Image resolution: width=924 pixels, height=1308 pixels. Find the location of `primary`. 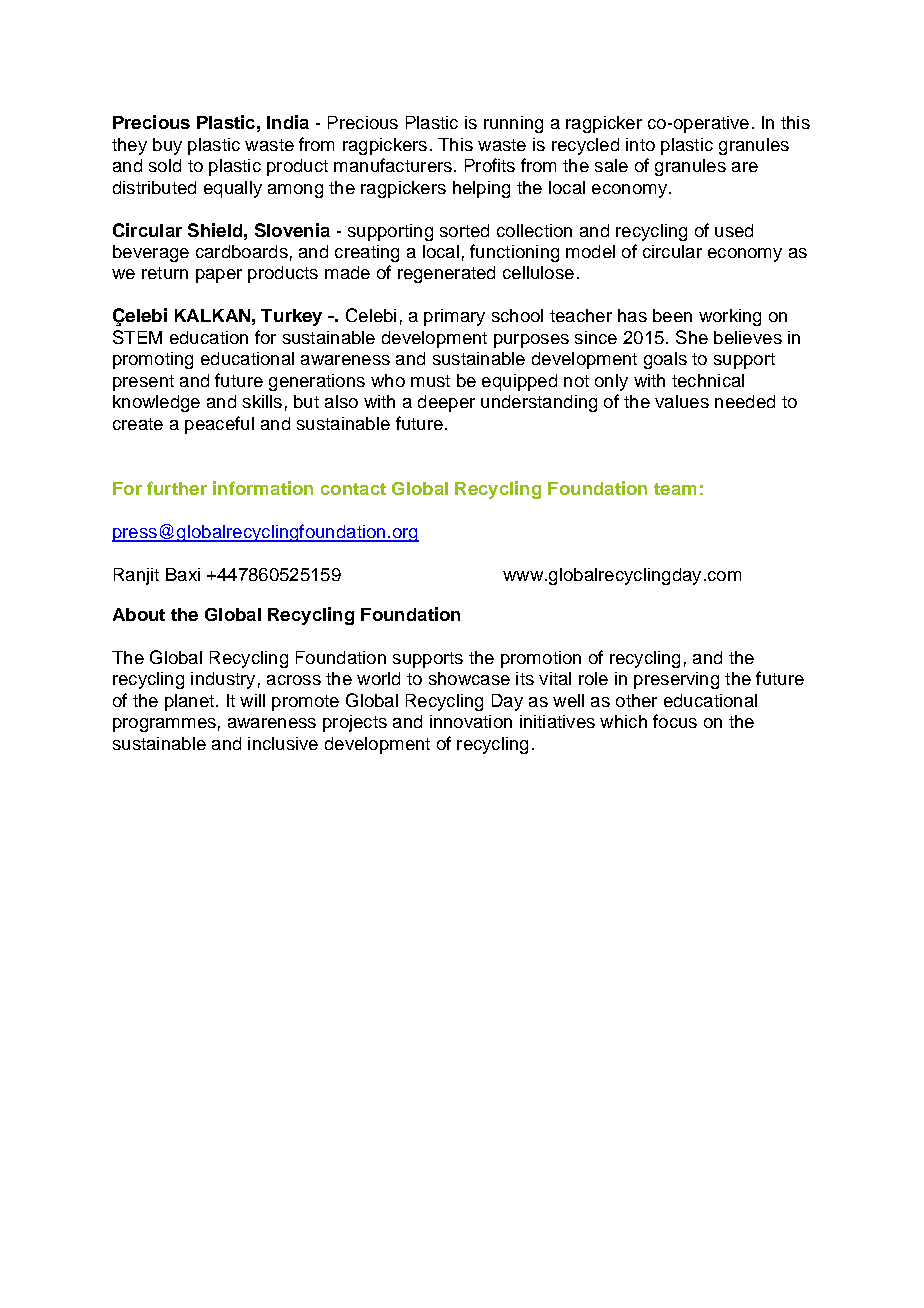

primary is located at coordinates (454, 317).
